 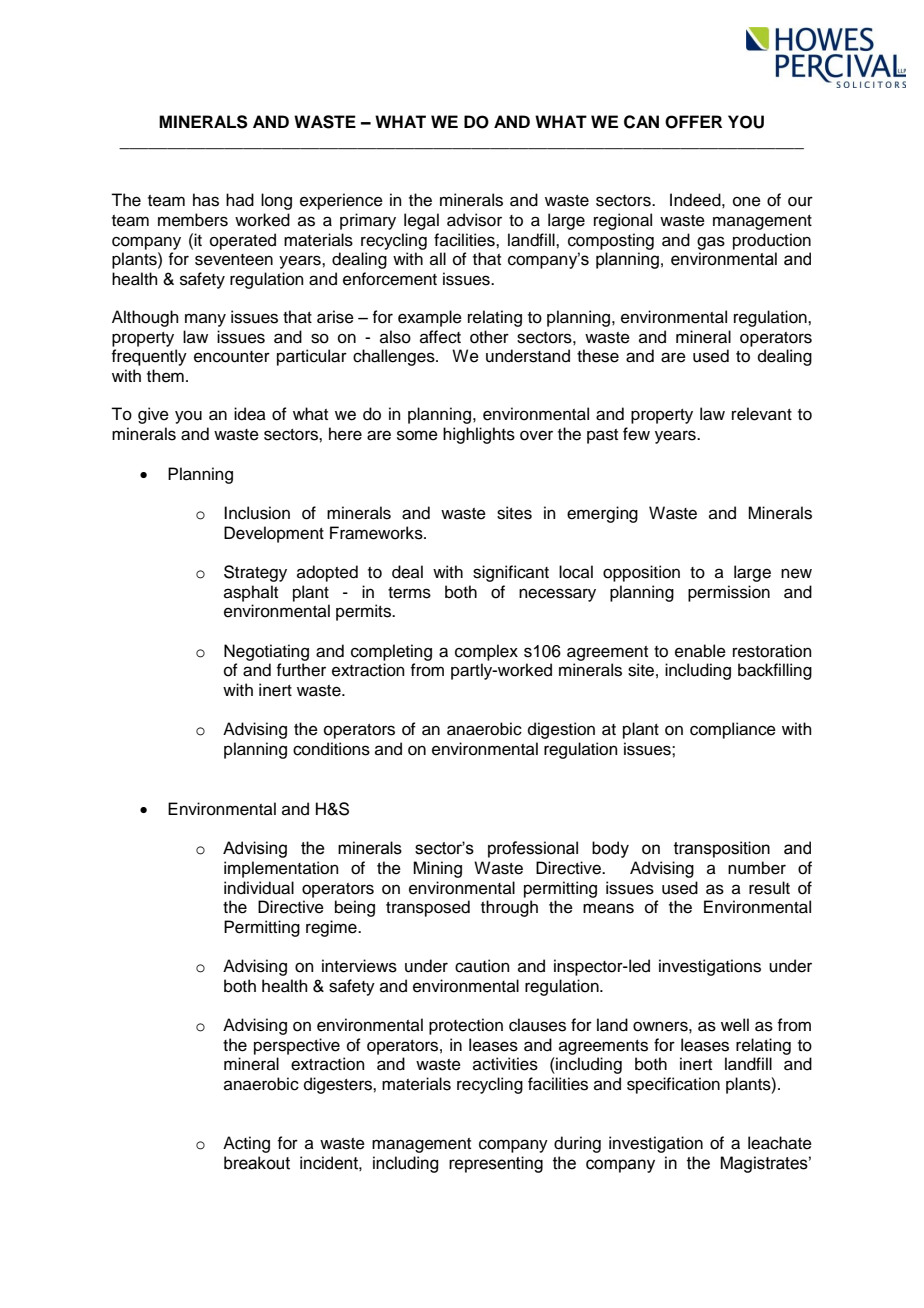 I want to click on advisor, so click(x=474, y=220).
